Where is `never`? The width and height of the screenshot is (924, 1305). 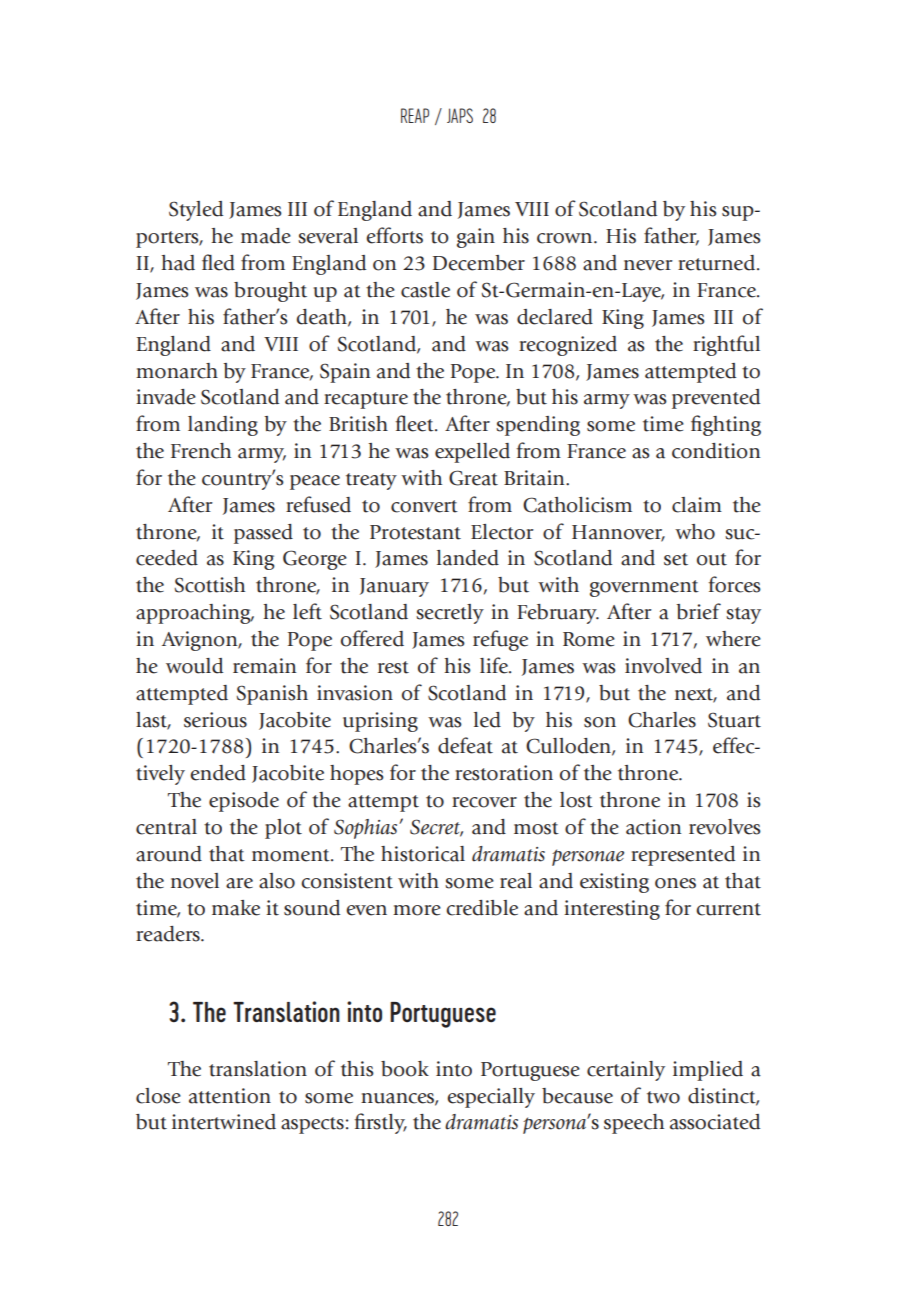 never is located at coordinates (648, 265).
